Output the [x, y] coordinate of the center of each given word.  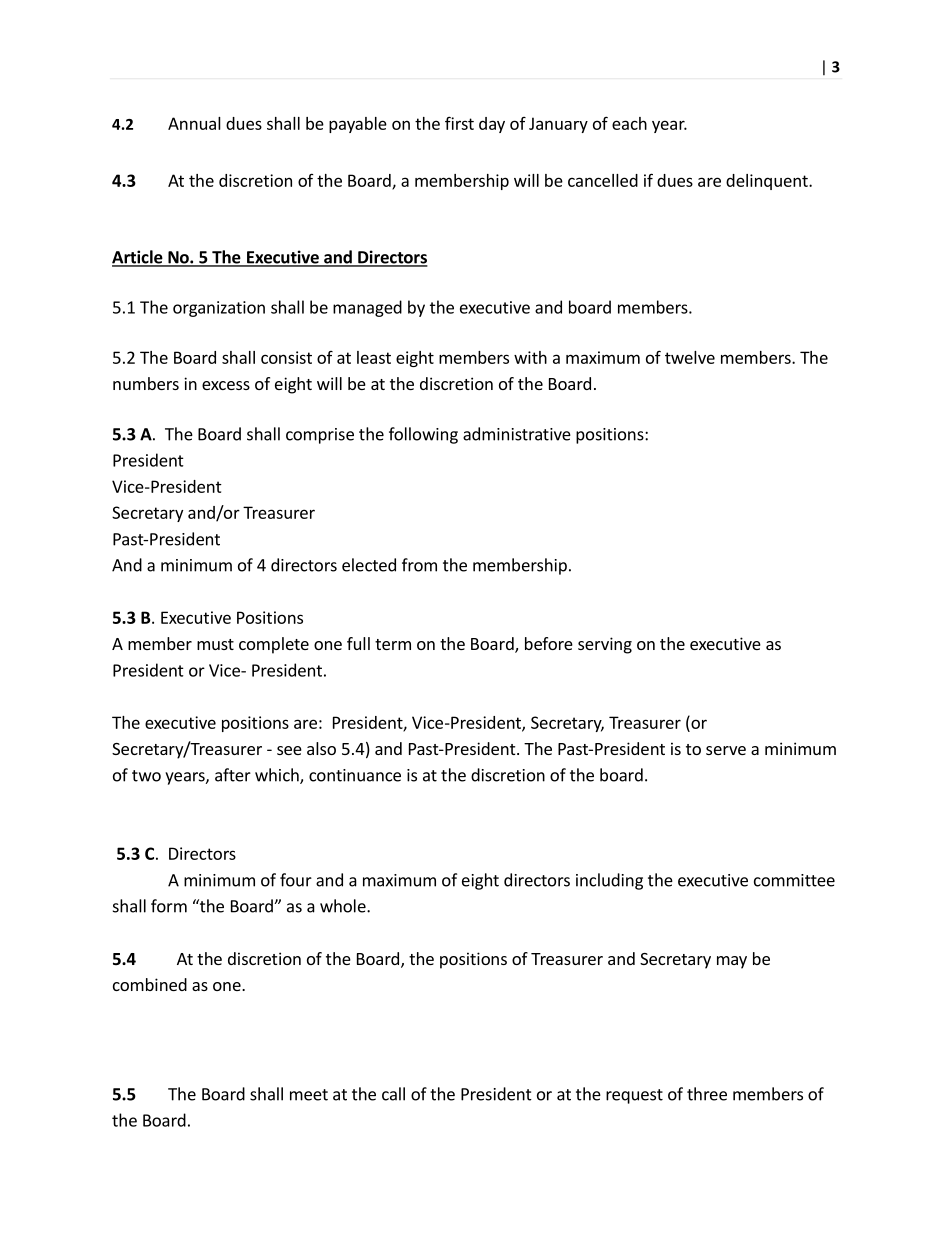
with [530, 357]
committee [794, 880]
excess [226, 385]
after [233, 775]
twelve [690, 357]
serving [605, 645]
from [419, 565]
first [459, 123]
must [215, 644]
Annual [194, 123]
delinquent [768, 182]
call [393, 1094]
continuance [355, 775]
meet [309, 1095]
